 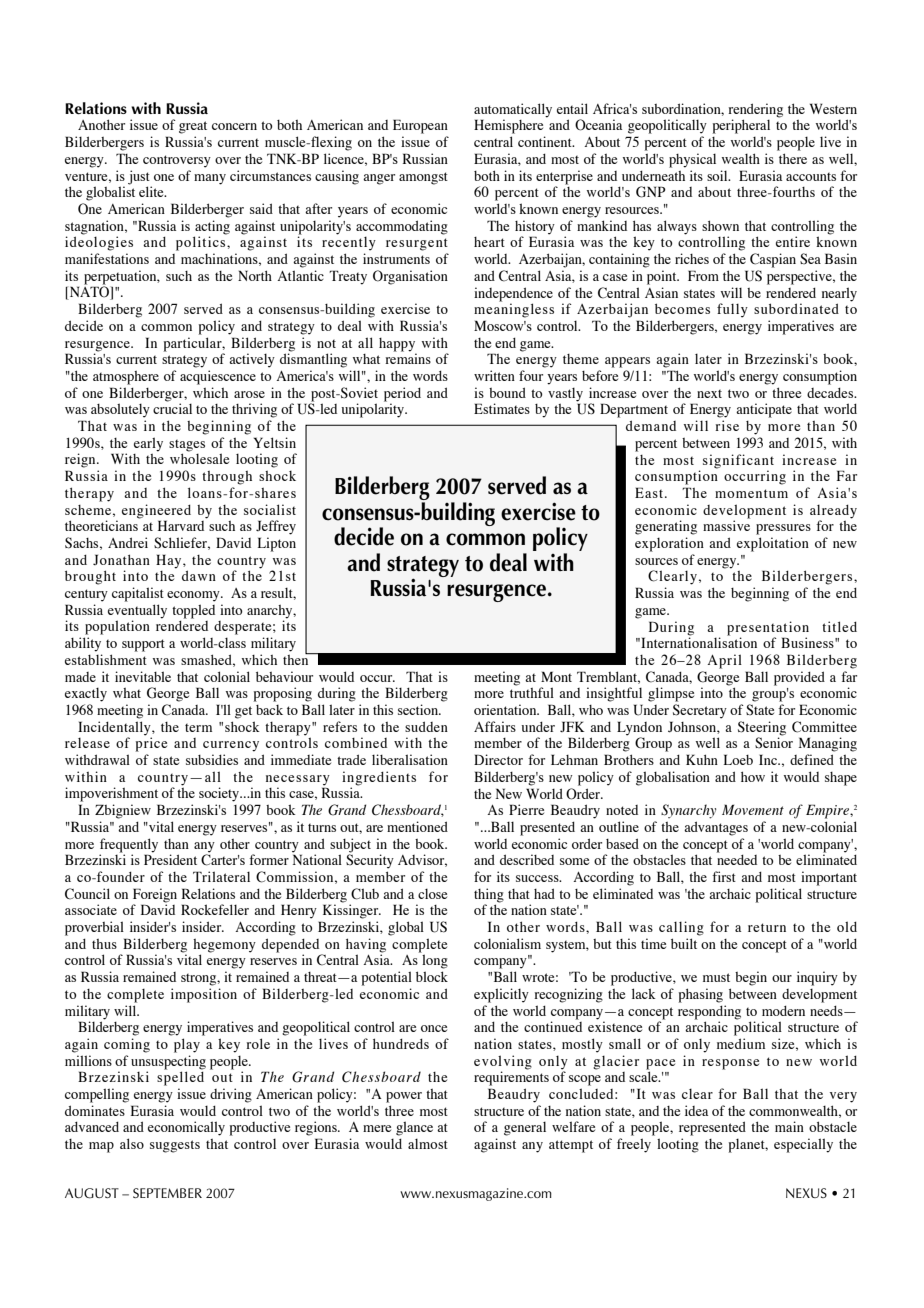 What do you see at coordinates (803, 1145) in the screenshot?
I see `especially` at bounding box center [803, 1145].
